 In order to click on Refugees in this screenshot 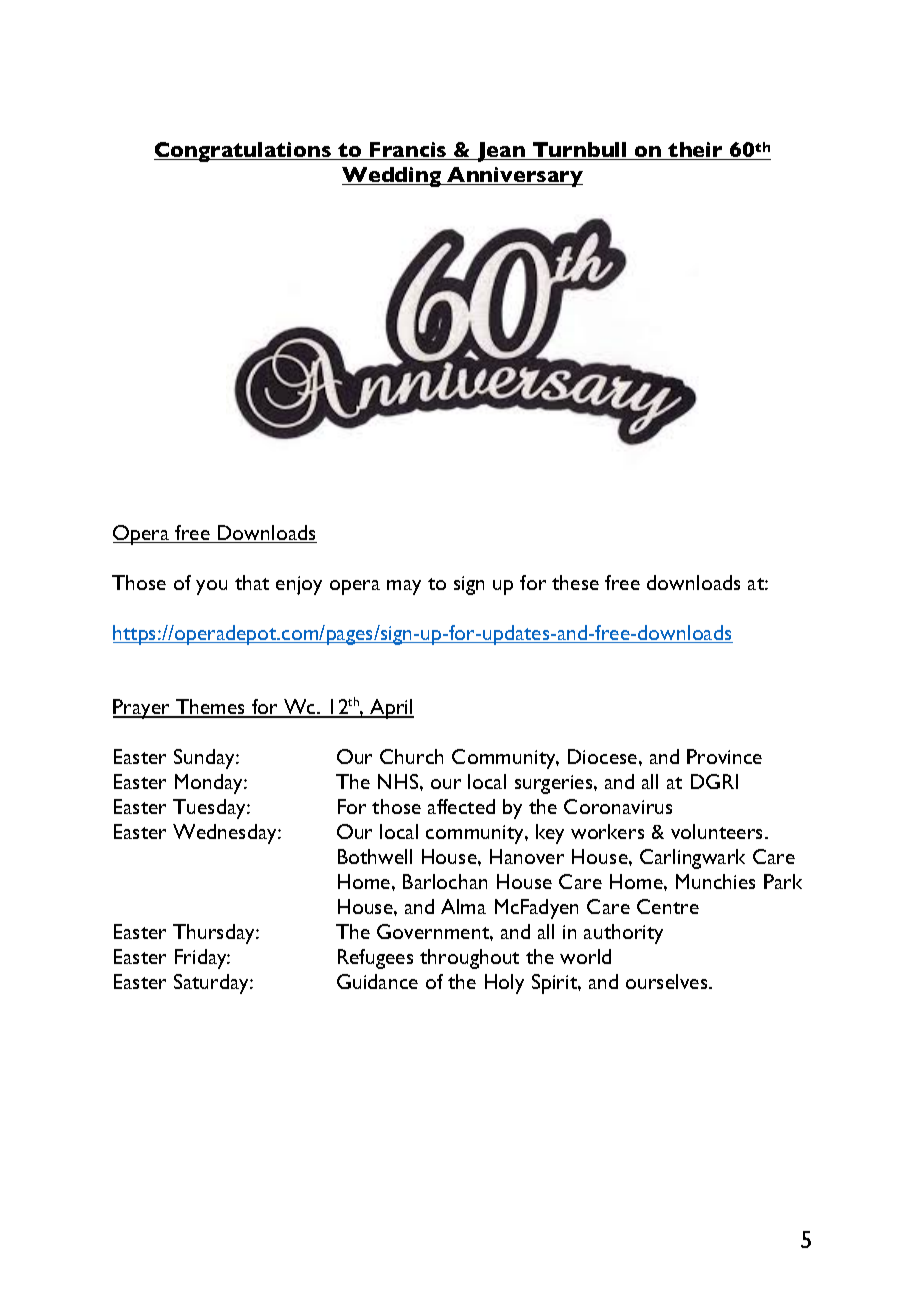, I will do `click(375, 959)`.
